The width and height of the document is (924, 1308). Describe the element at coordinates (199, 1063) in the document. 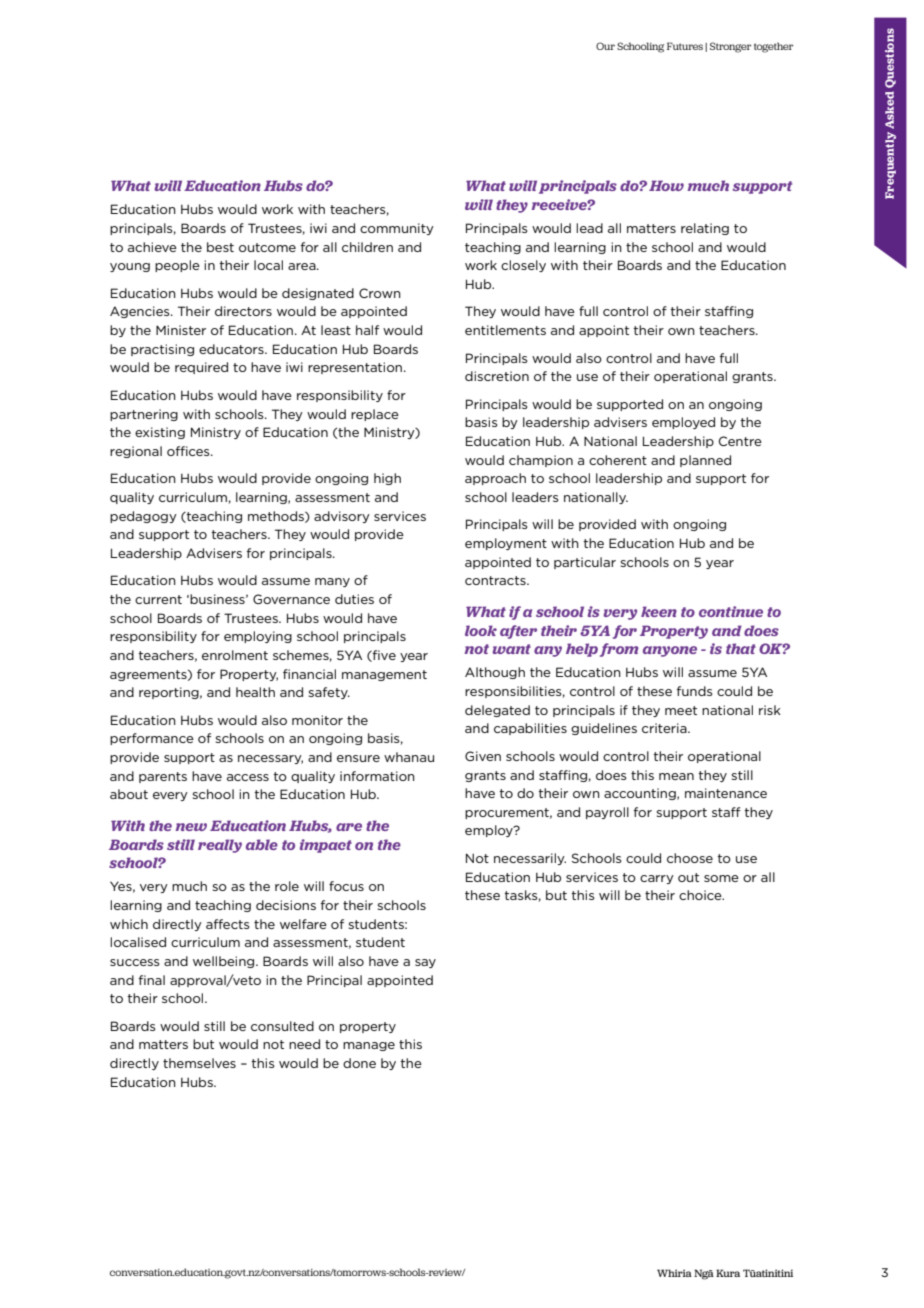

I see `themselves` at that location.
